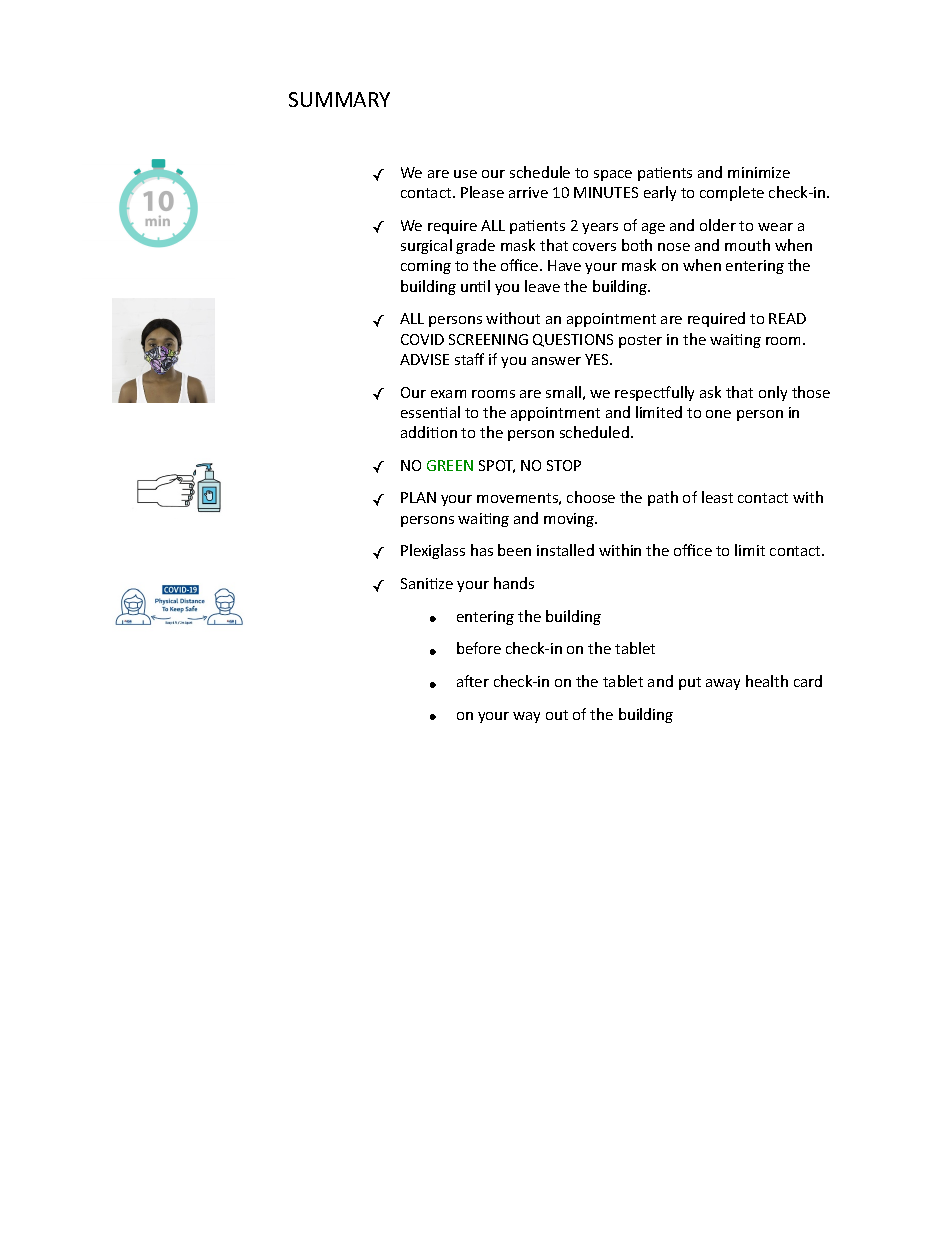  I want to click on put, so click(690, 683).
